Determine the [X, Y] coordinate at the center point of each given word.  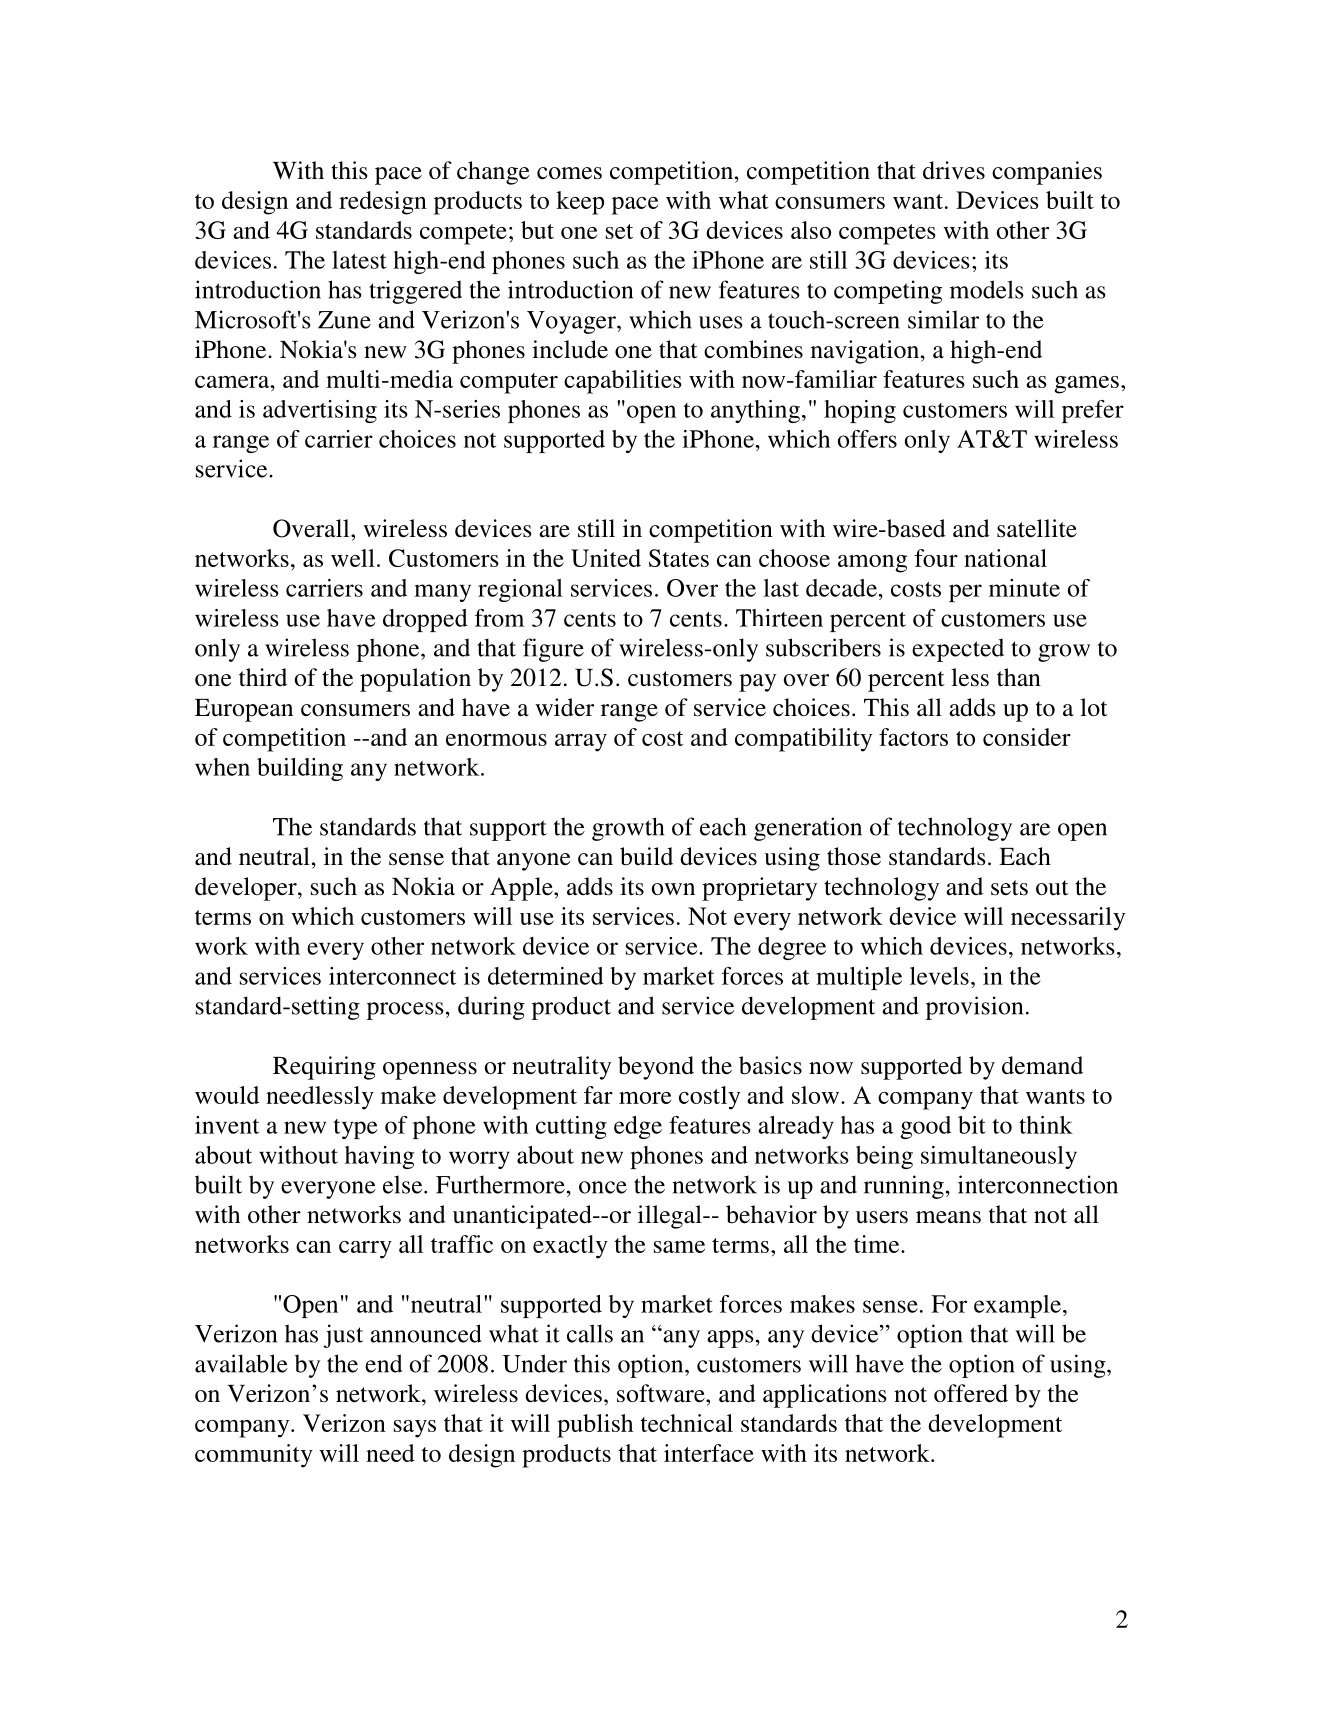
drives [954, 170]
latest [359, 260]
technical [687, 1423]
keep [580, 203]
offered [971, 1393]
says [415, 1429]
